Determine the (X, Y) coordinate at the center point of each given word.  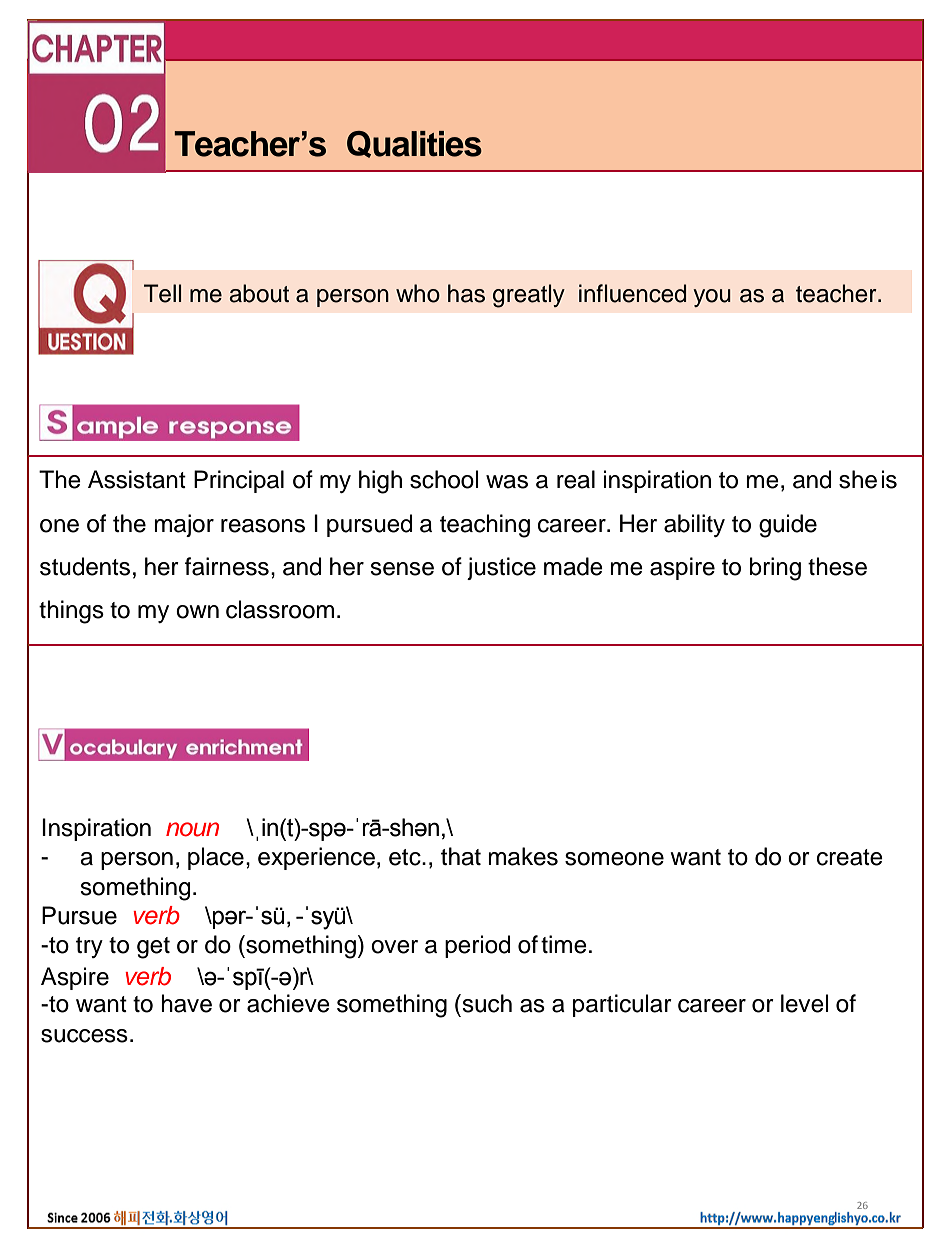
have (186, 1003)
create (850, 857)
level (805, 1003)
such (486, 1003)
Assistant (137, 479)
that (461, 856)
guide (788, 526)
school (444, 479)
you (712, 298)
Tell (162, 293)
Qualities (414, 144)
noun (192, 829)
